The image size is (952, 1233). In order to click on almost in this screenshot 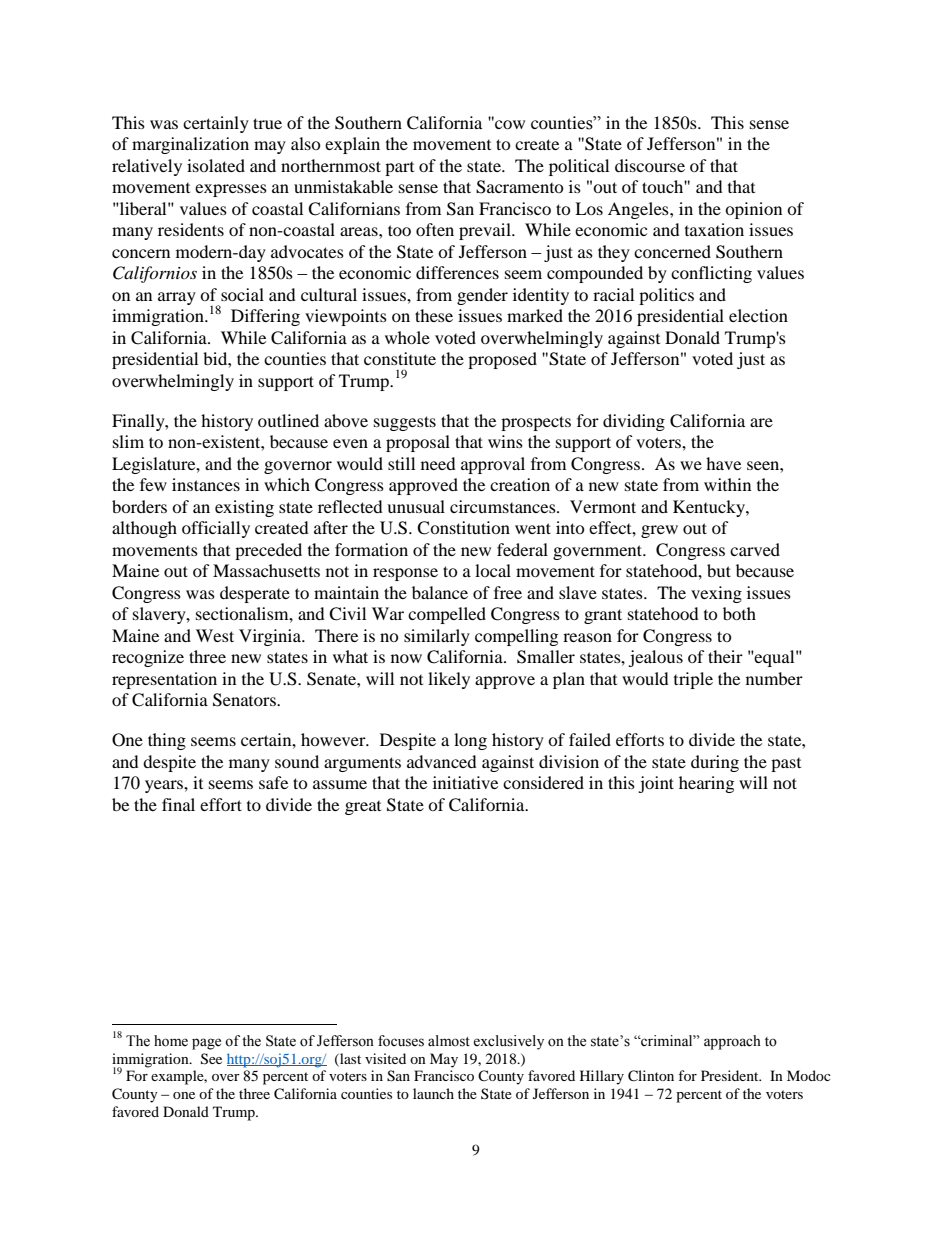, I will do `click(449, 1041)`.
